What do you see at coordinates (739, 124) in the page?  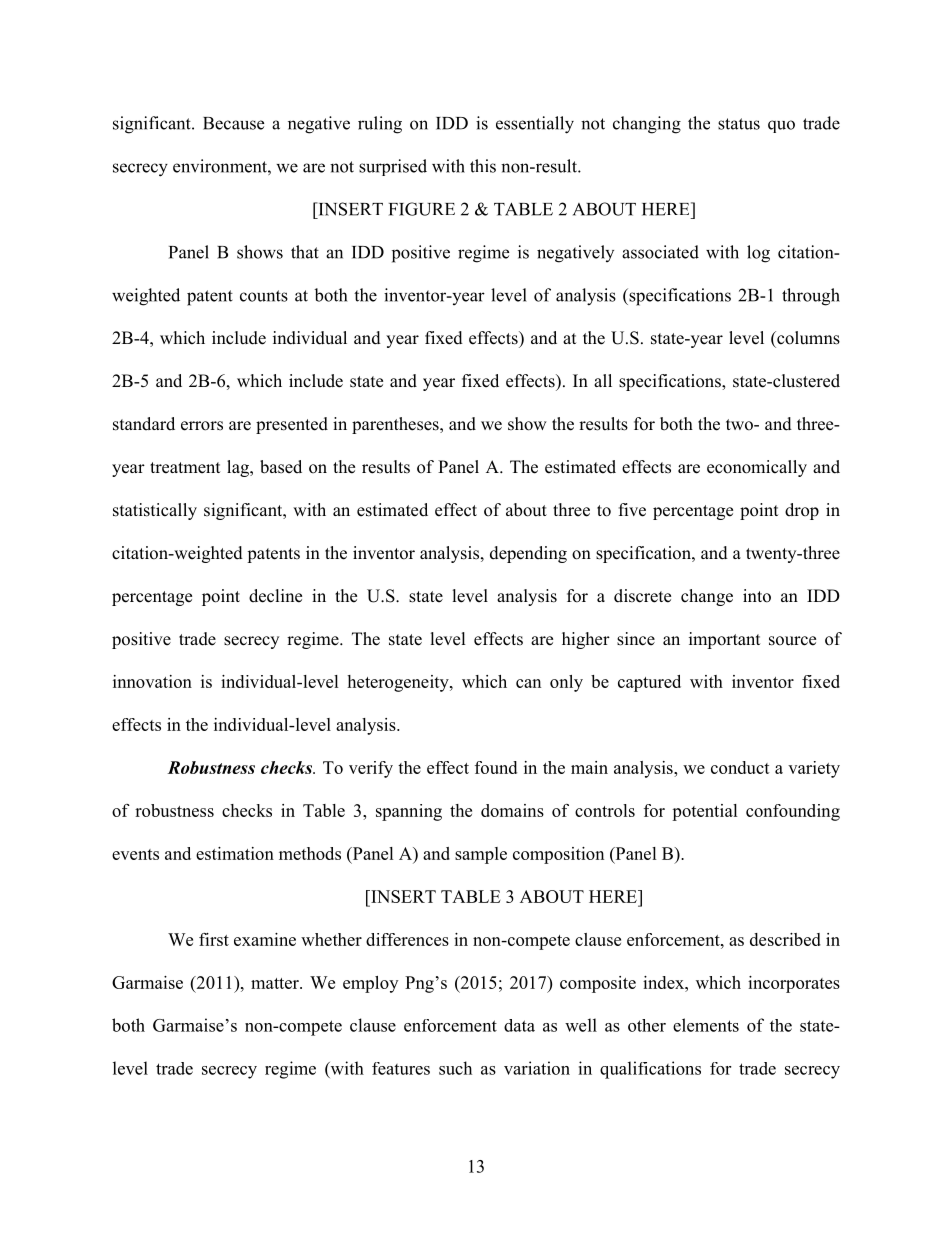 I see `status` at bounding box center [739, 124].
